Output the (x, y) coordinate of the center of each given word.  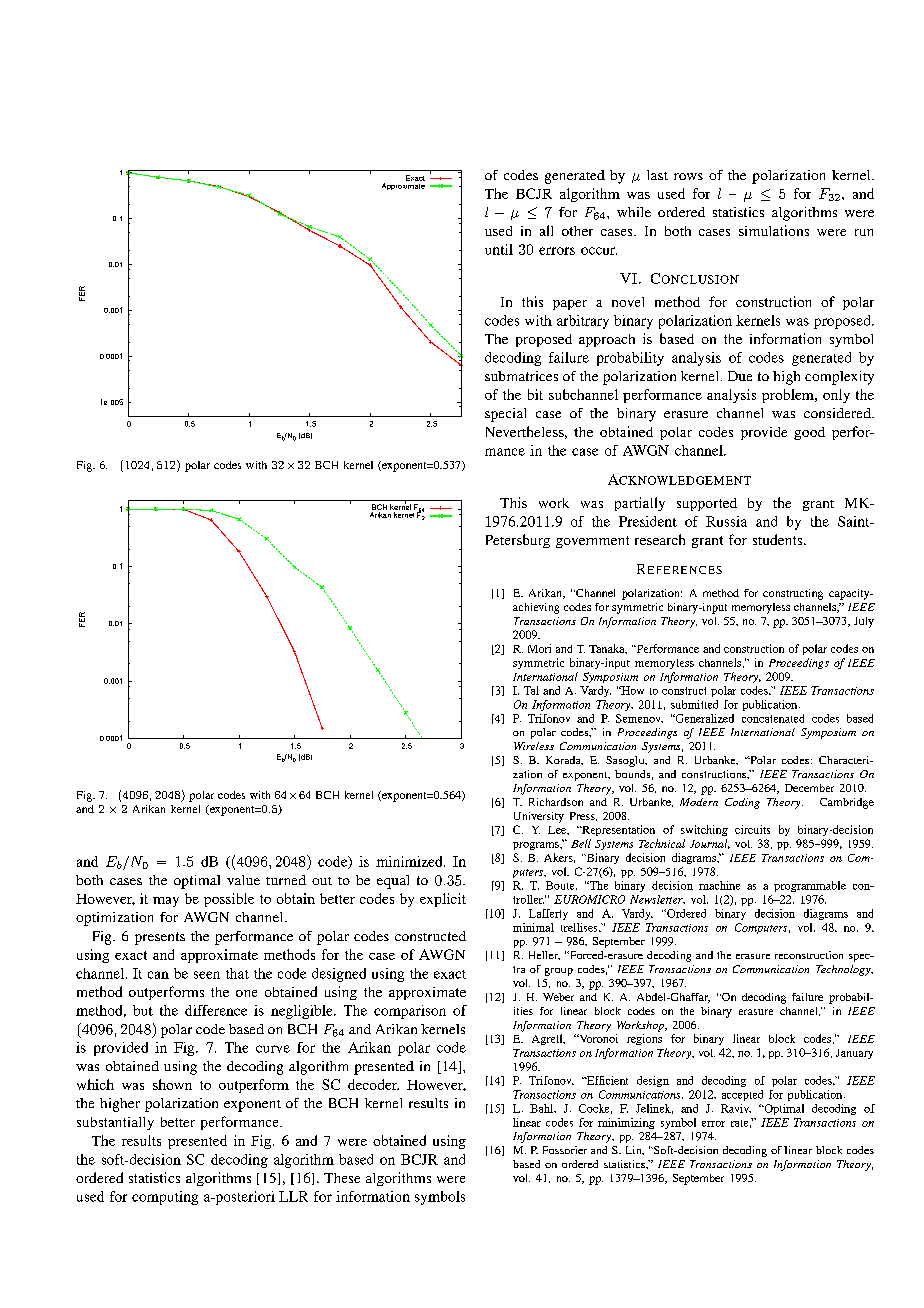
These (342, 1178)
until (499, 249)
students (779, 539)
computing (165, 1198)
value (243, 880)
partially (640, 504)
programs (537, 846)
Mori (539, 648)
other (577, 231)
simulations (774, 230)
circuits (752, 829)
